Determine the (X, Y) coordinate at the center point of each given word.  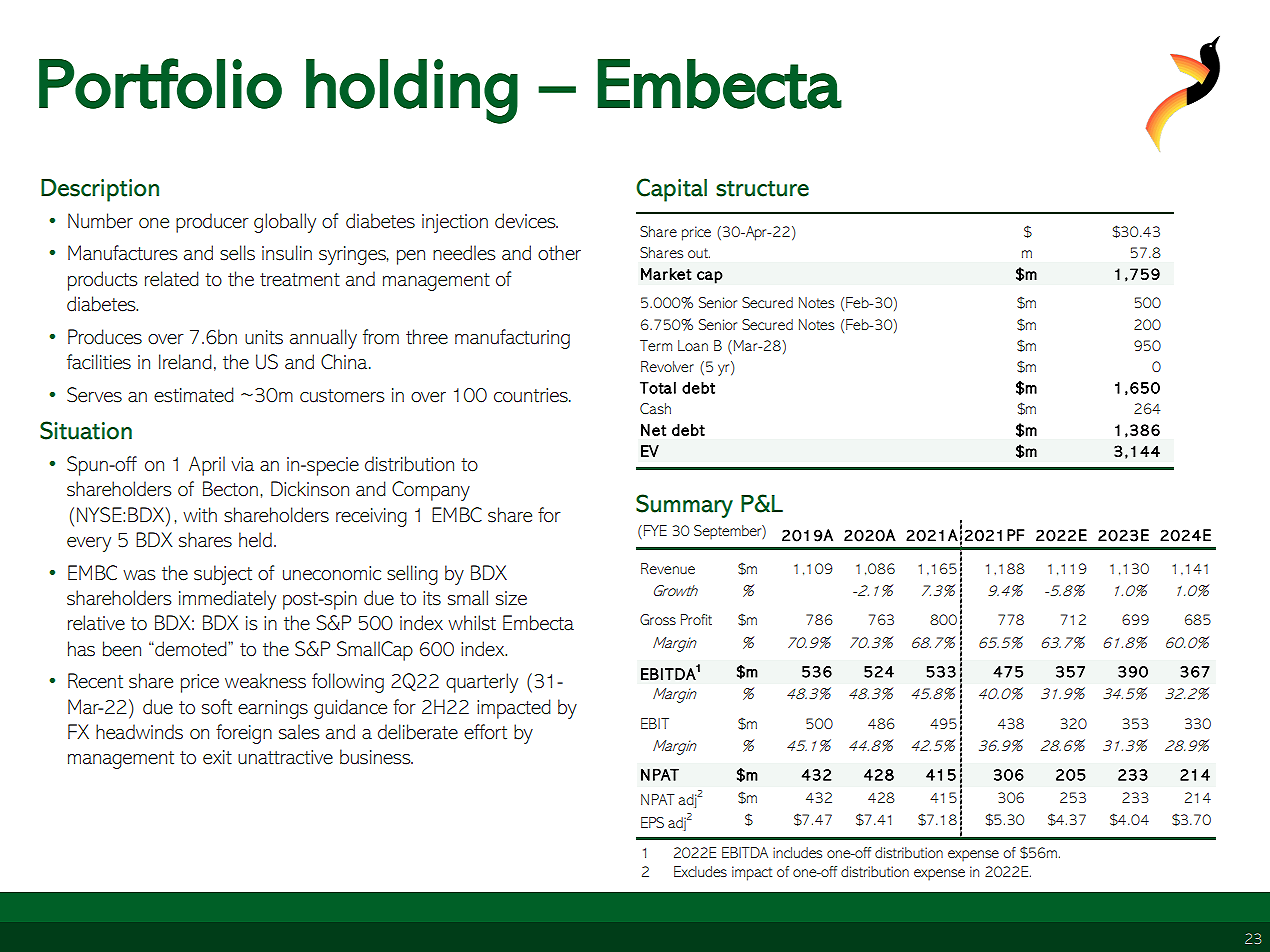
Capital (671, 190)
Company (431, 491)
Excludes (700, 871)
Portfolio (160, 83)
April (207, 466)
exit (217, 757)
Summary (684, 506)
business (376, 757)
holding (412, 91)
